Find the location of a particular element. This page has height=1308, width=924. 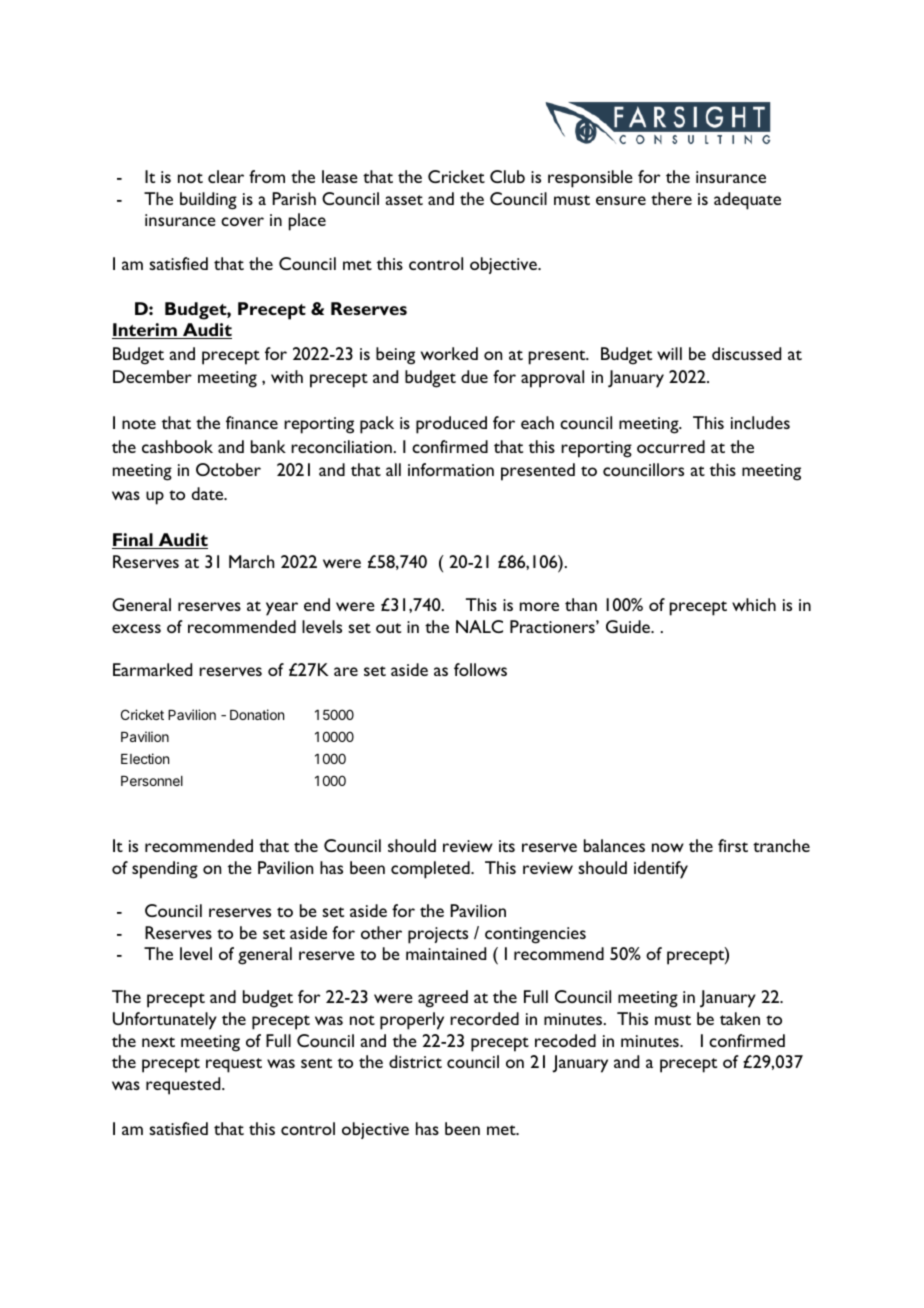

finance is located at coordinates (252, 422).
